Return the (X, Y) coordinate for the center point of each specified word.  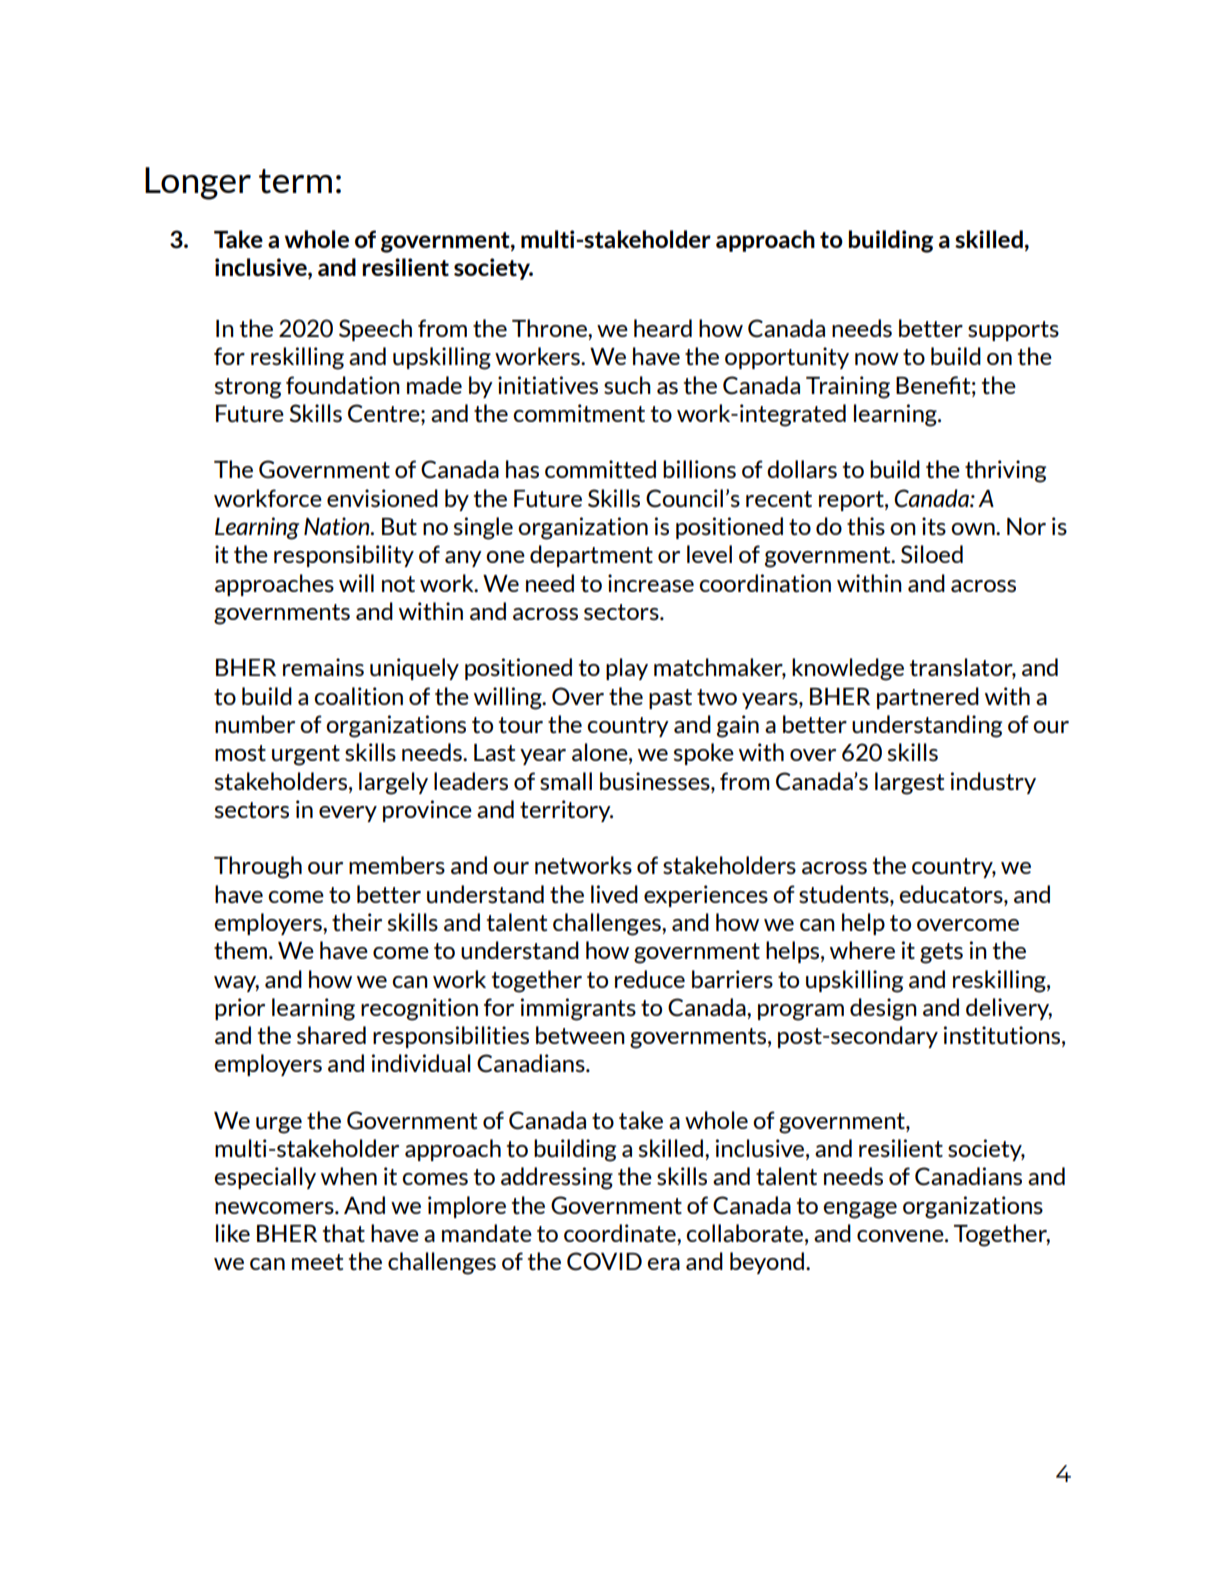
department (591, 556)
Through (258, 867)
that (344, 1233)
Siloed (932, 554)
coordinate (621, 1233)
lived (614, 894)
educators (952, 894)
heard (663, 328)
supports (1013, 331)
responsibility (344, 556)
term (295, 181)
